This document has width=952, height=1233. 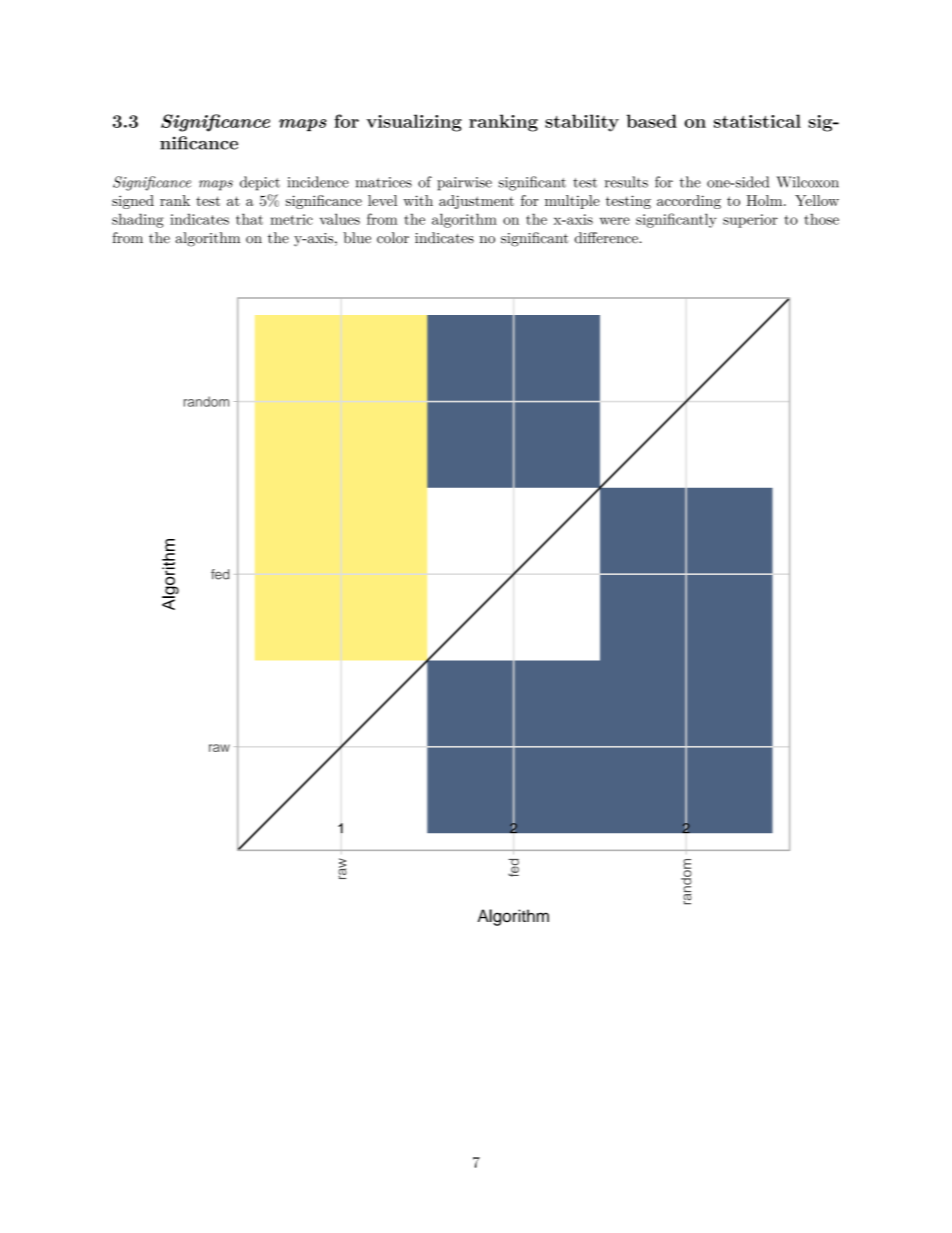 I want to click on stability, so click(x=582, y=123).
